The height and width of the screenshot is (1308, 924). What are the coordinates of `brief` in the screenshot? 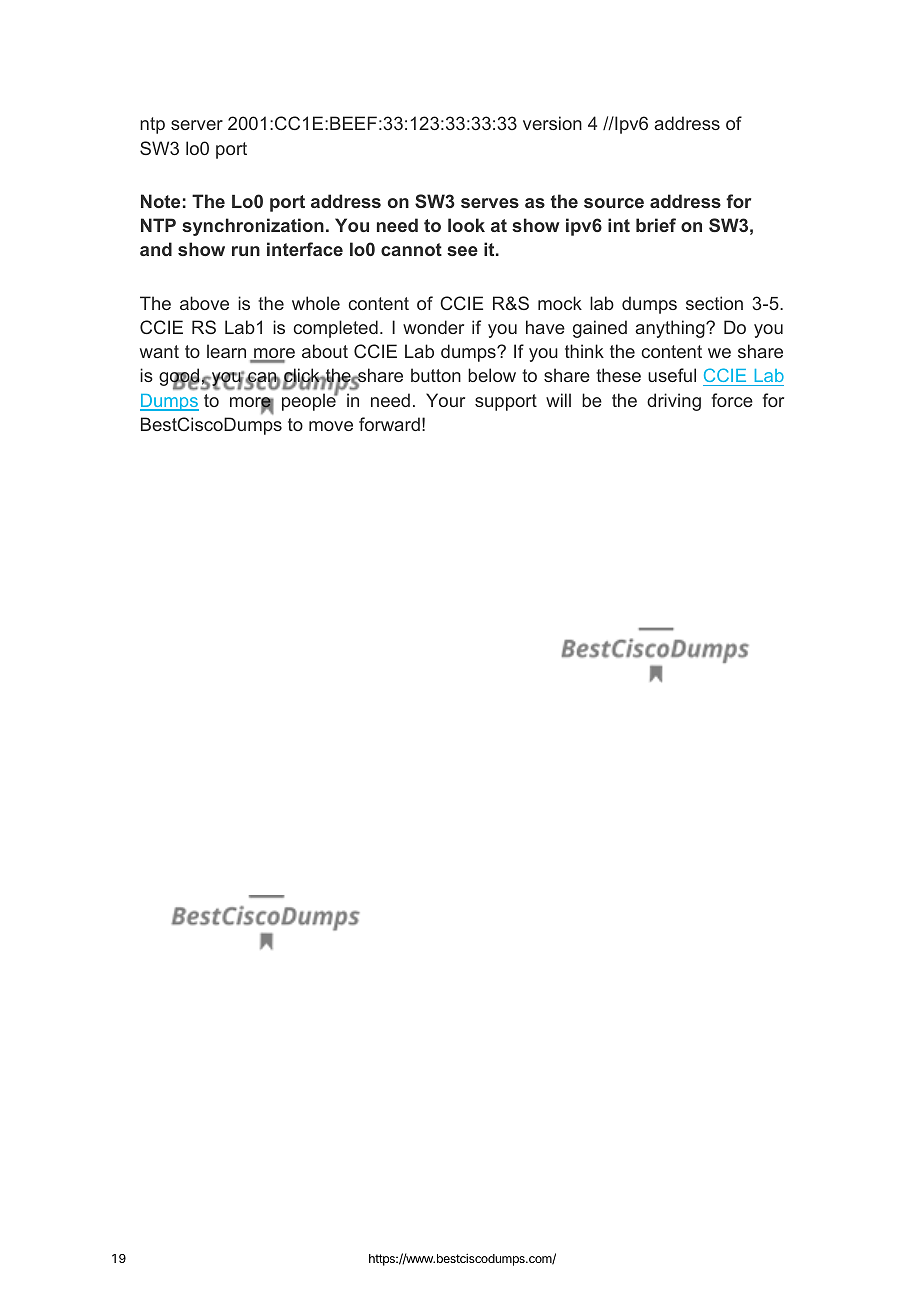 It's located at (656, 225).
